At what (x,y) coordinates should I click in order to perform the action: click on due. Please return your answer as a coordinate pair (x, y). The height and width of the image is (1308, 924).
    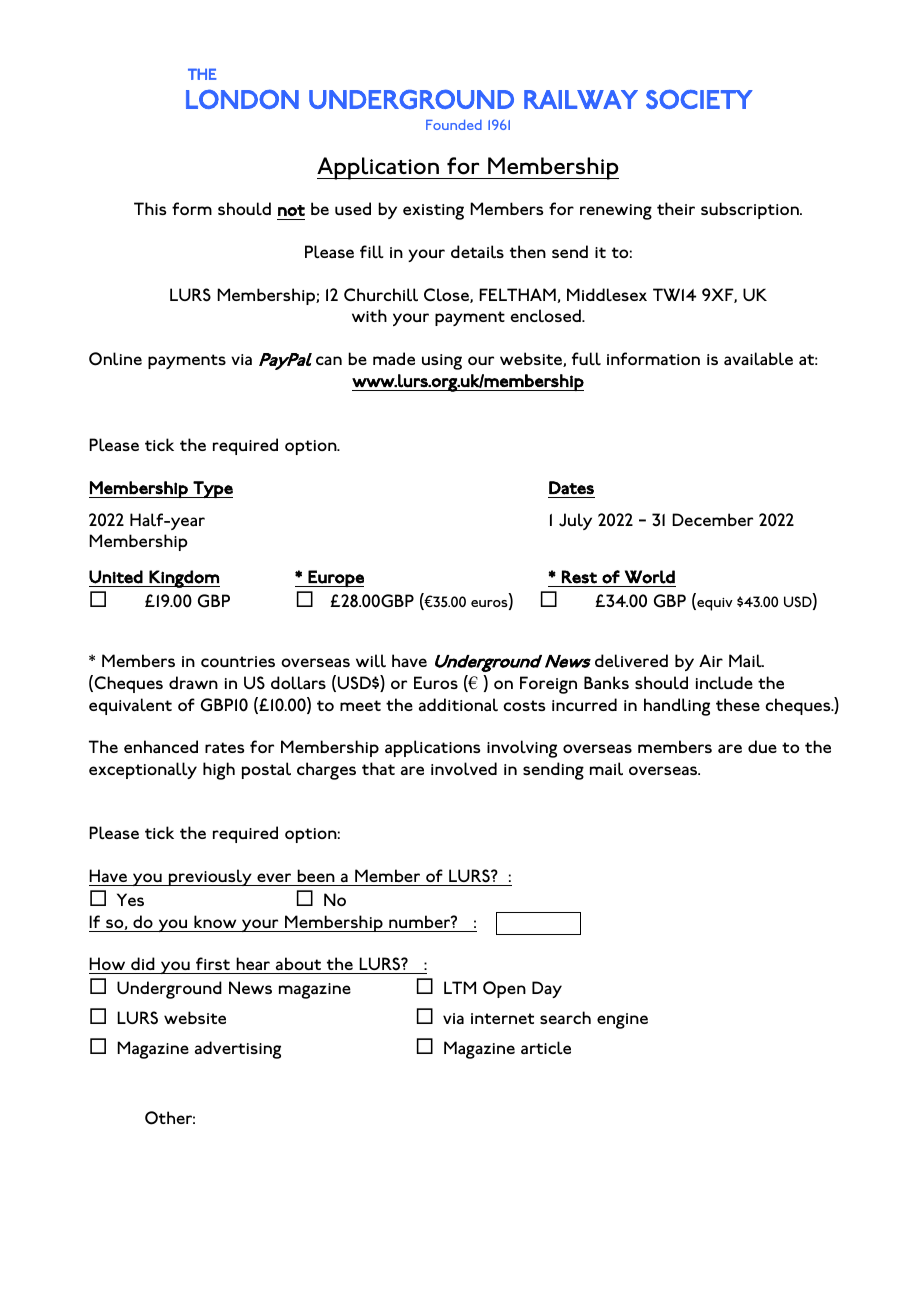
    Looking at the image, I should click on (762, 746).
